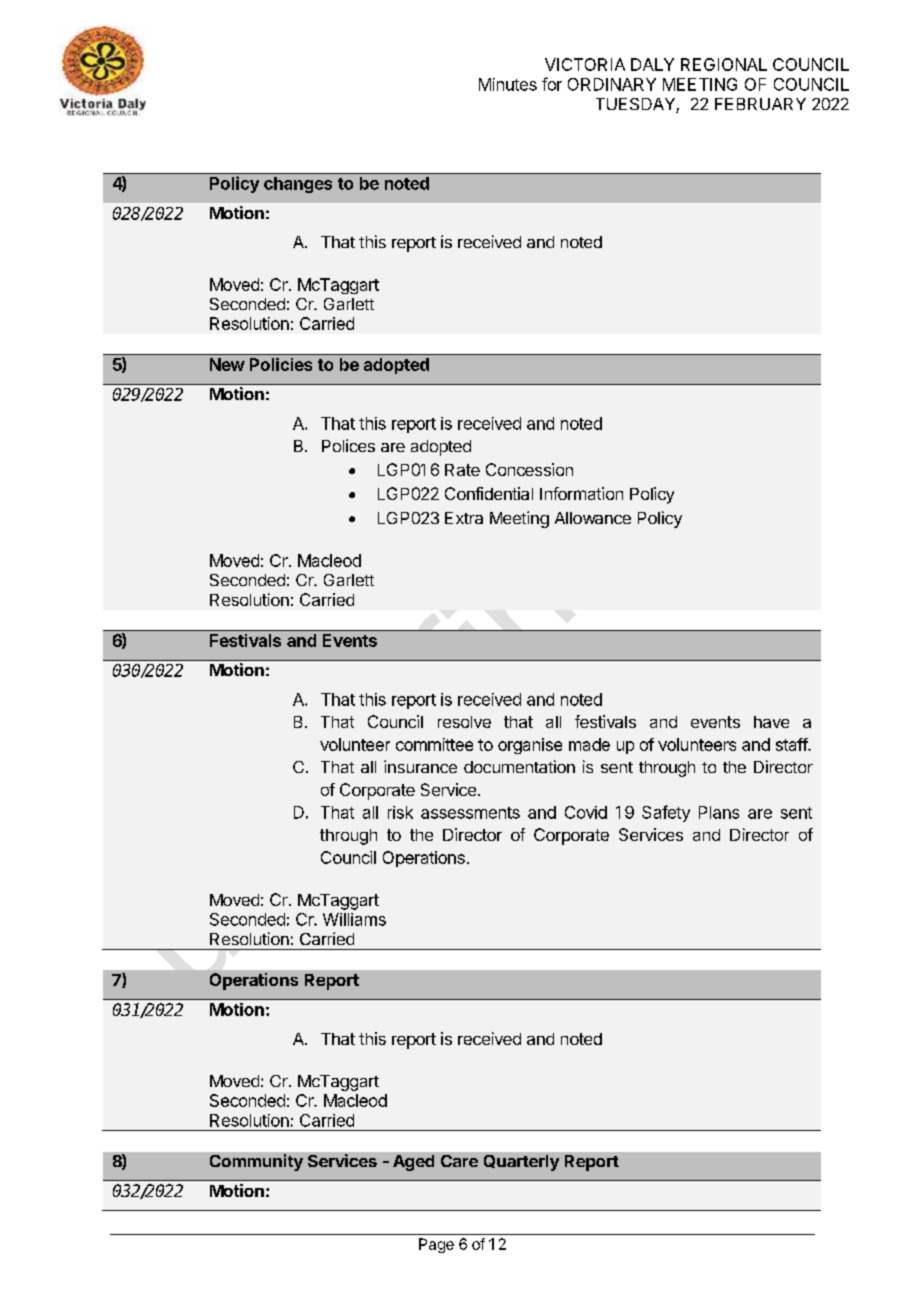 The width and height of the document is (924, 1308). What do you see at coordinates (521, 1163) in the document?
I see `Quarterly` at bounding box center [521, 1163].
